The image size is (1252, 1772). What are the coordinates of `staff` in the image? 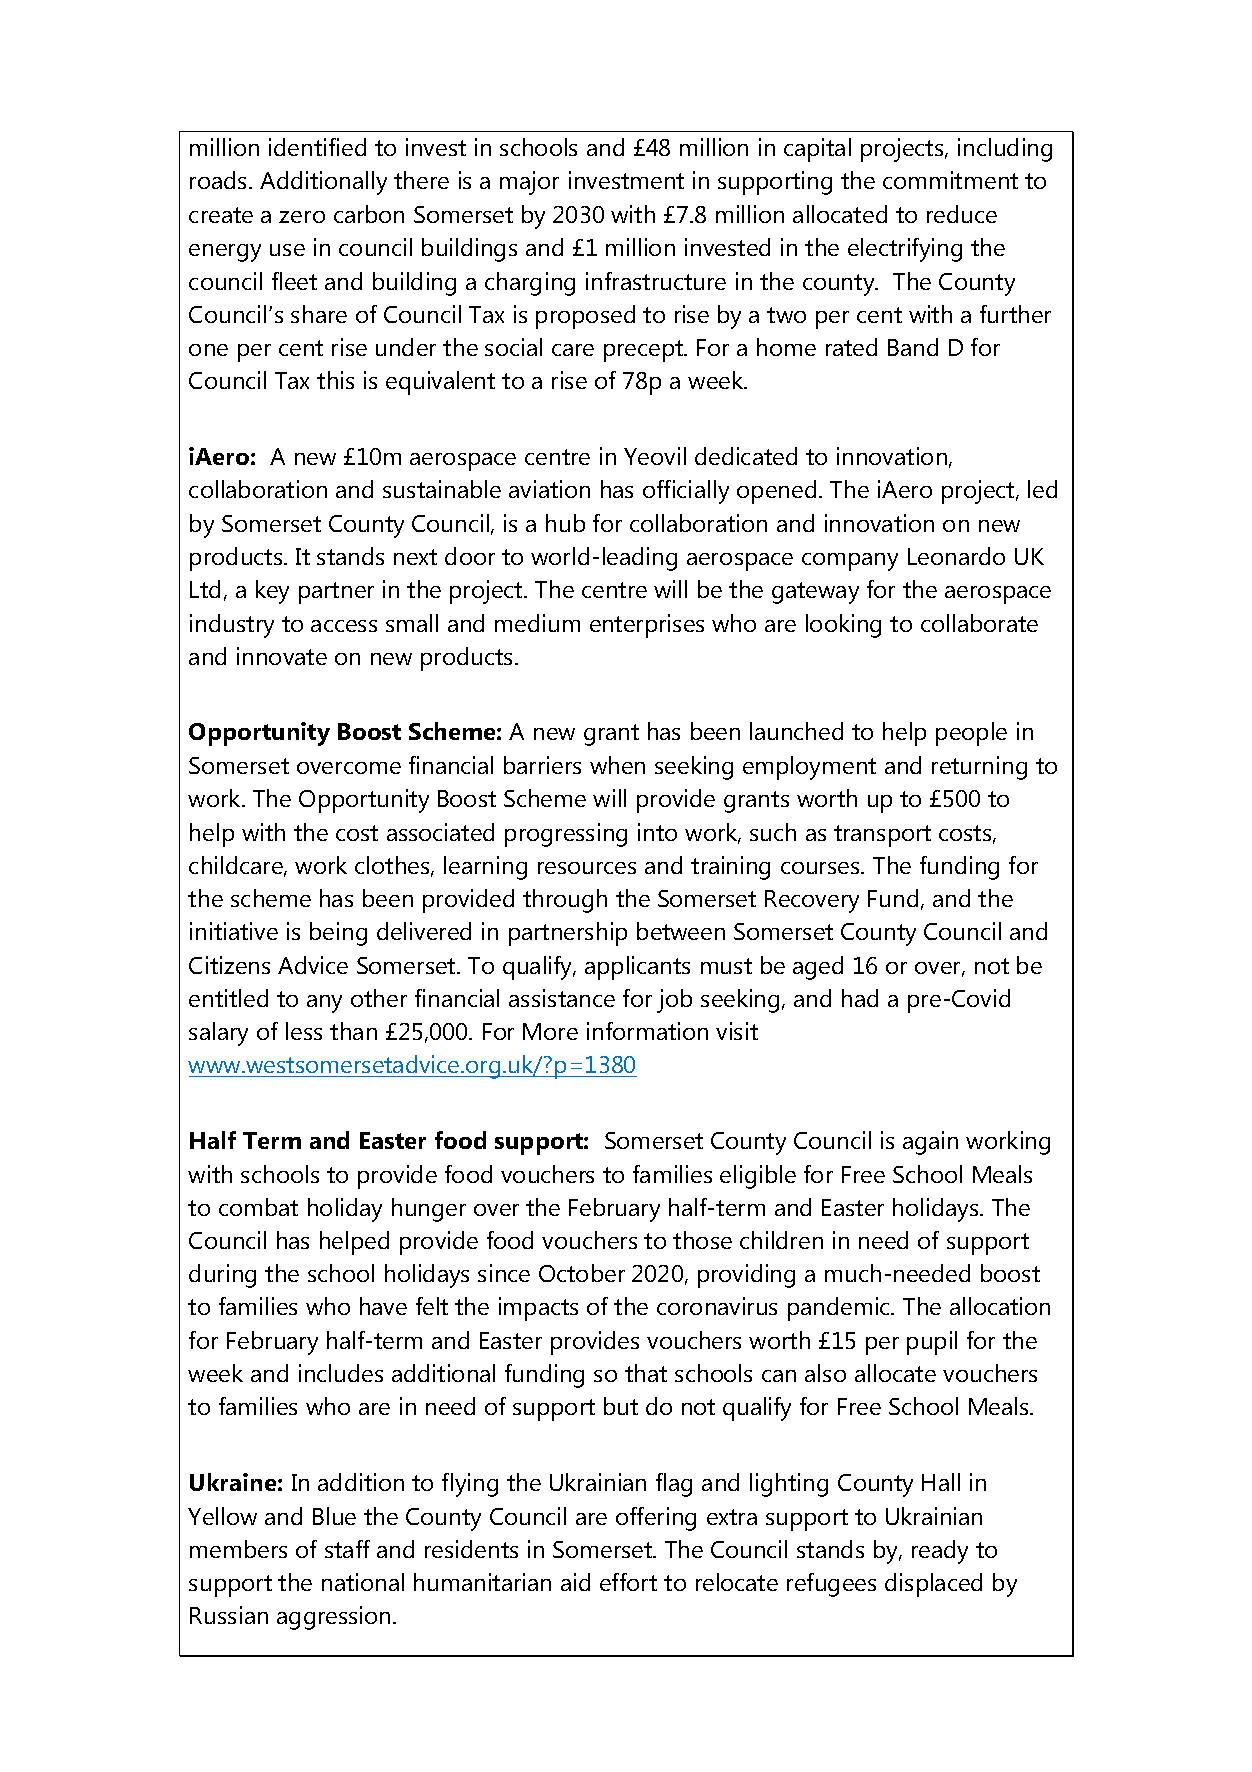 It's located at (347, 1549).
